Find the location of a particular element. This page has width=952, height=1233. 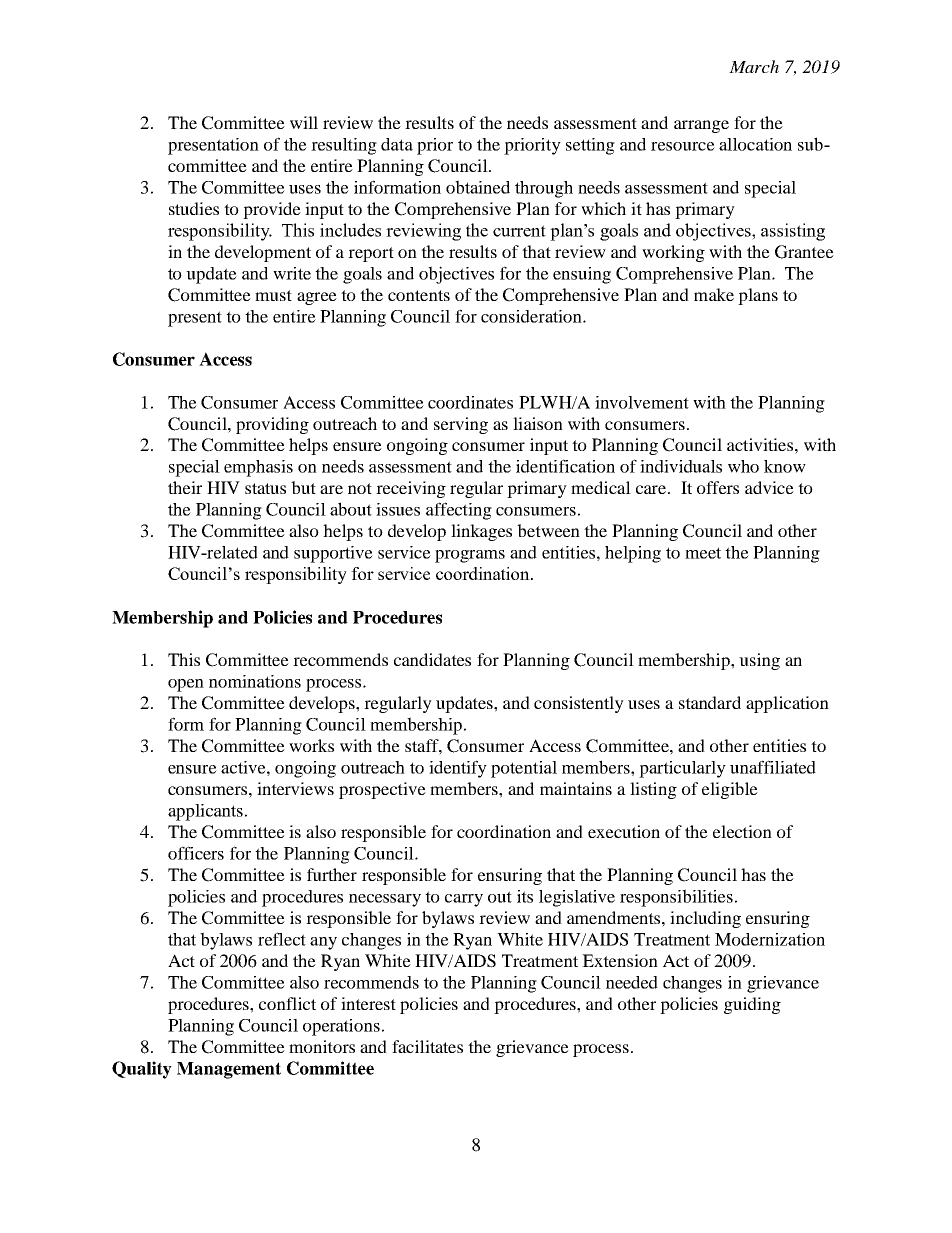

will is located at coordinates (304, 122).
